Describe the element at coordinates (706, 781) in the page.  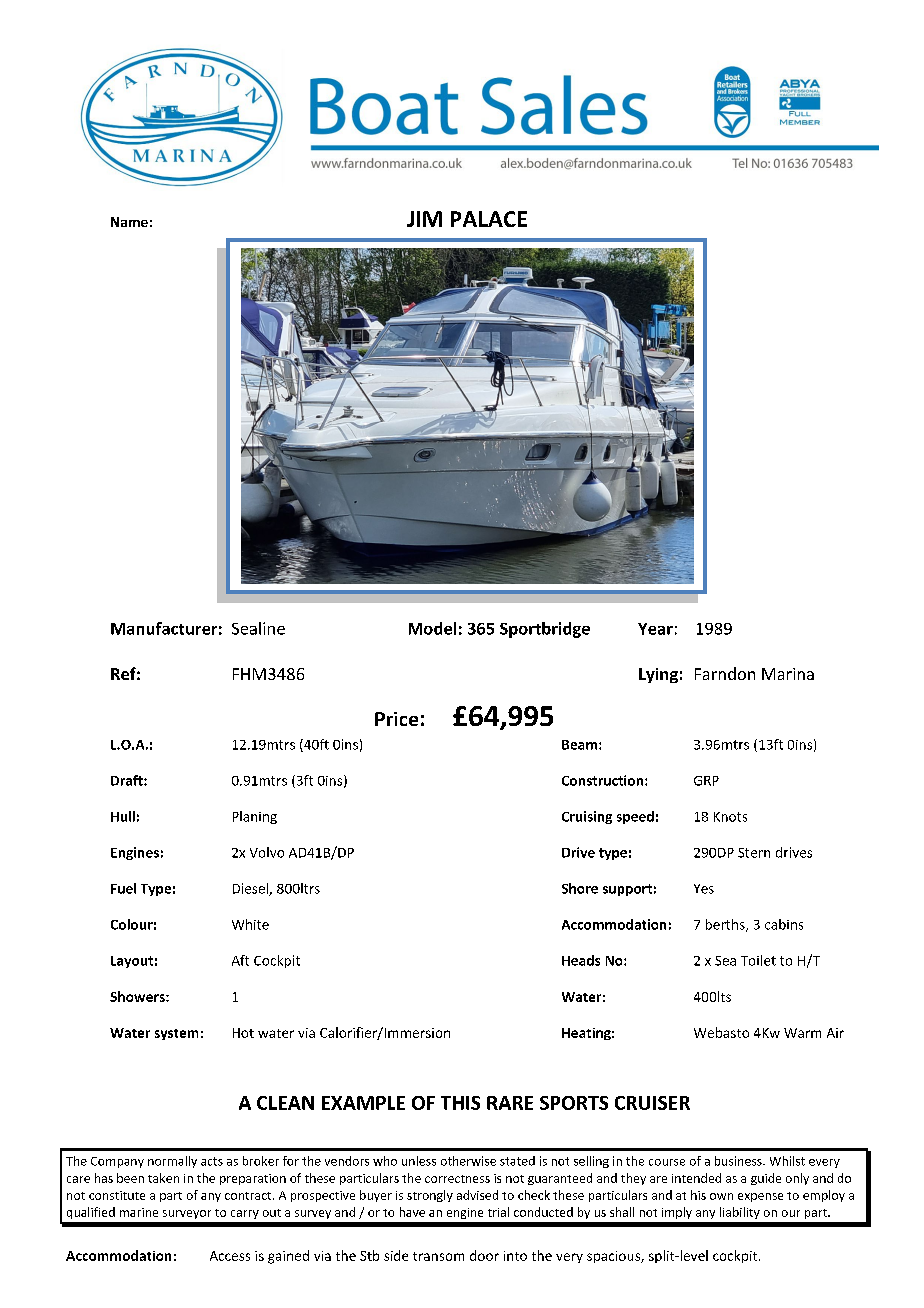
I see `GRP` at that location.
